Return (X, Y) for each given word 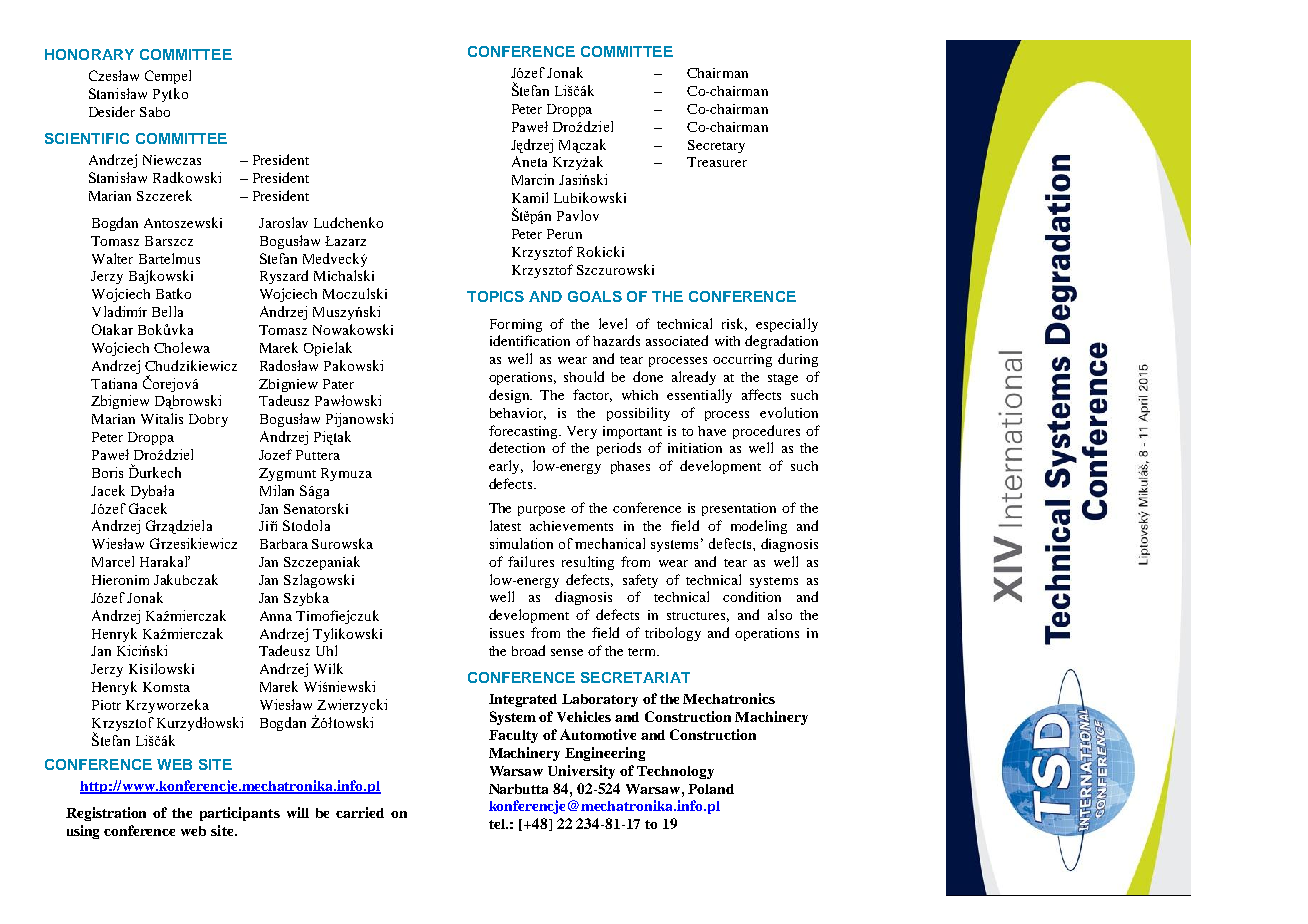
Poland (711, 789)
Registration (106, 814)
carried (360, 812)
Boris (107, 472)
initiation (695, 448)
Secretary (716, 146)
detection (517, 447)
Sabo (155, 112)
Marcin (533, 179)
